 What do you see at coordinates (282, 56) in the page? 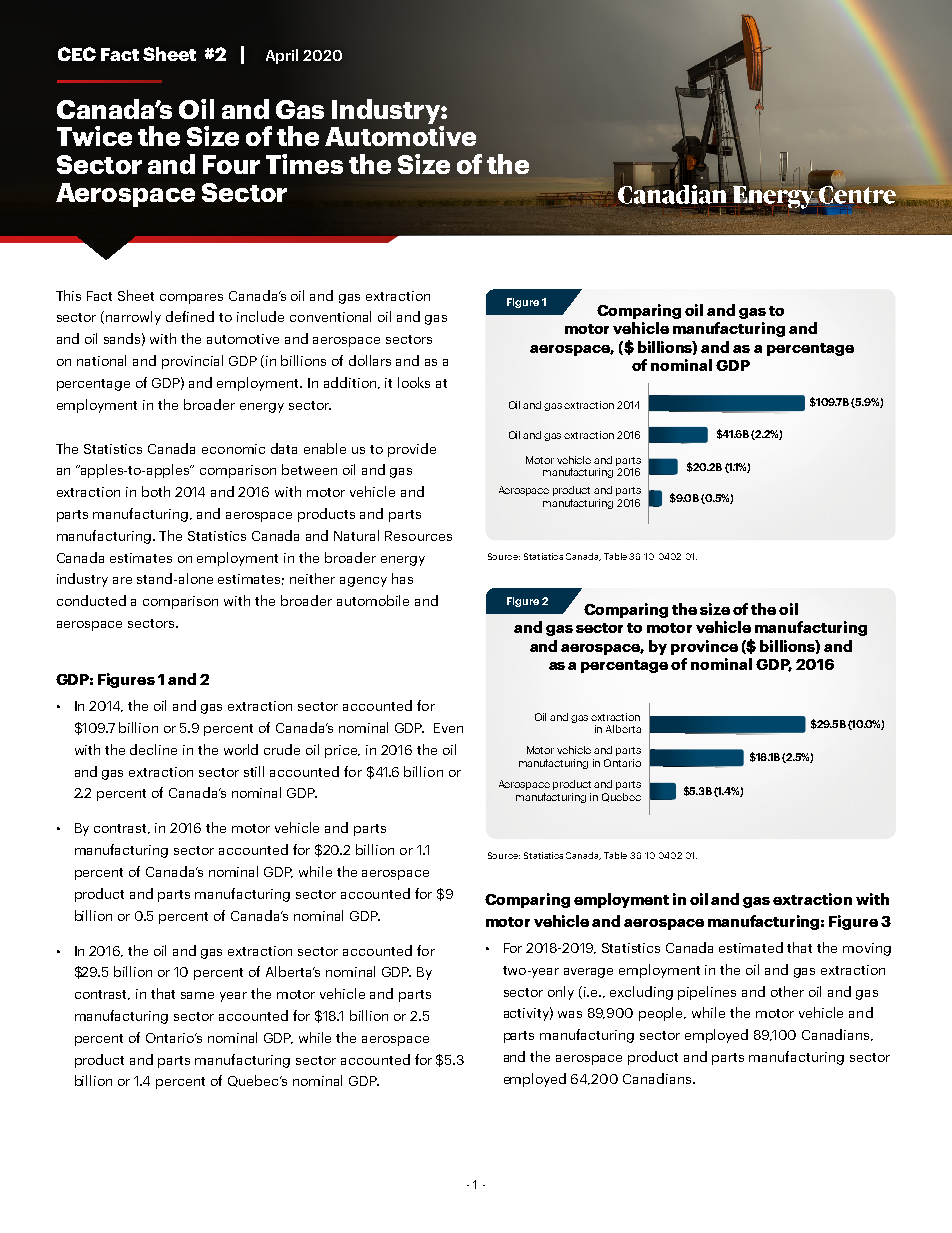
I see `April` at bounding box center [282, 56].
